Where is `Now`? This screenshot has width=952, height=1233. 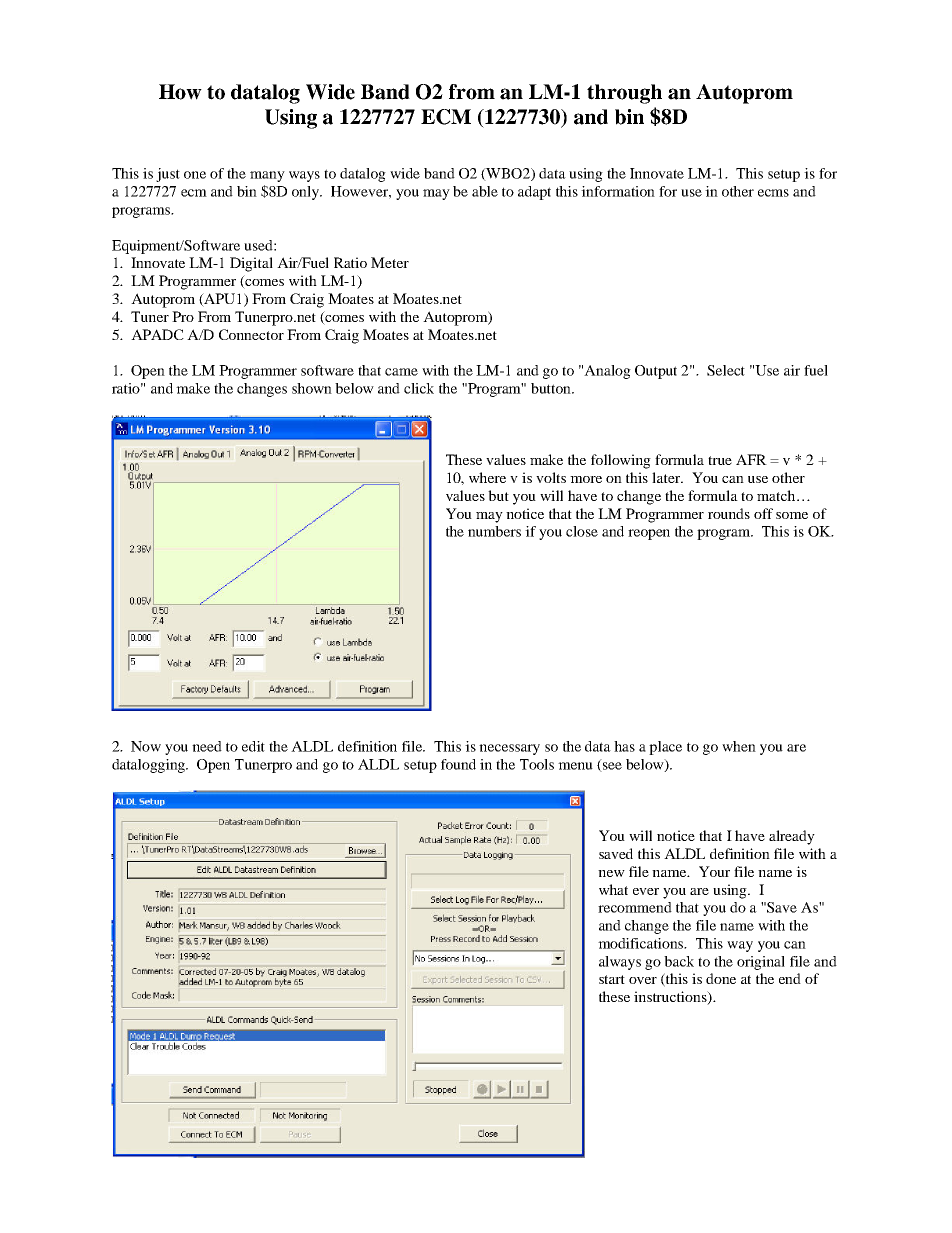
Now is located at coordinates (146, 746).
